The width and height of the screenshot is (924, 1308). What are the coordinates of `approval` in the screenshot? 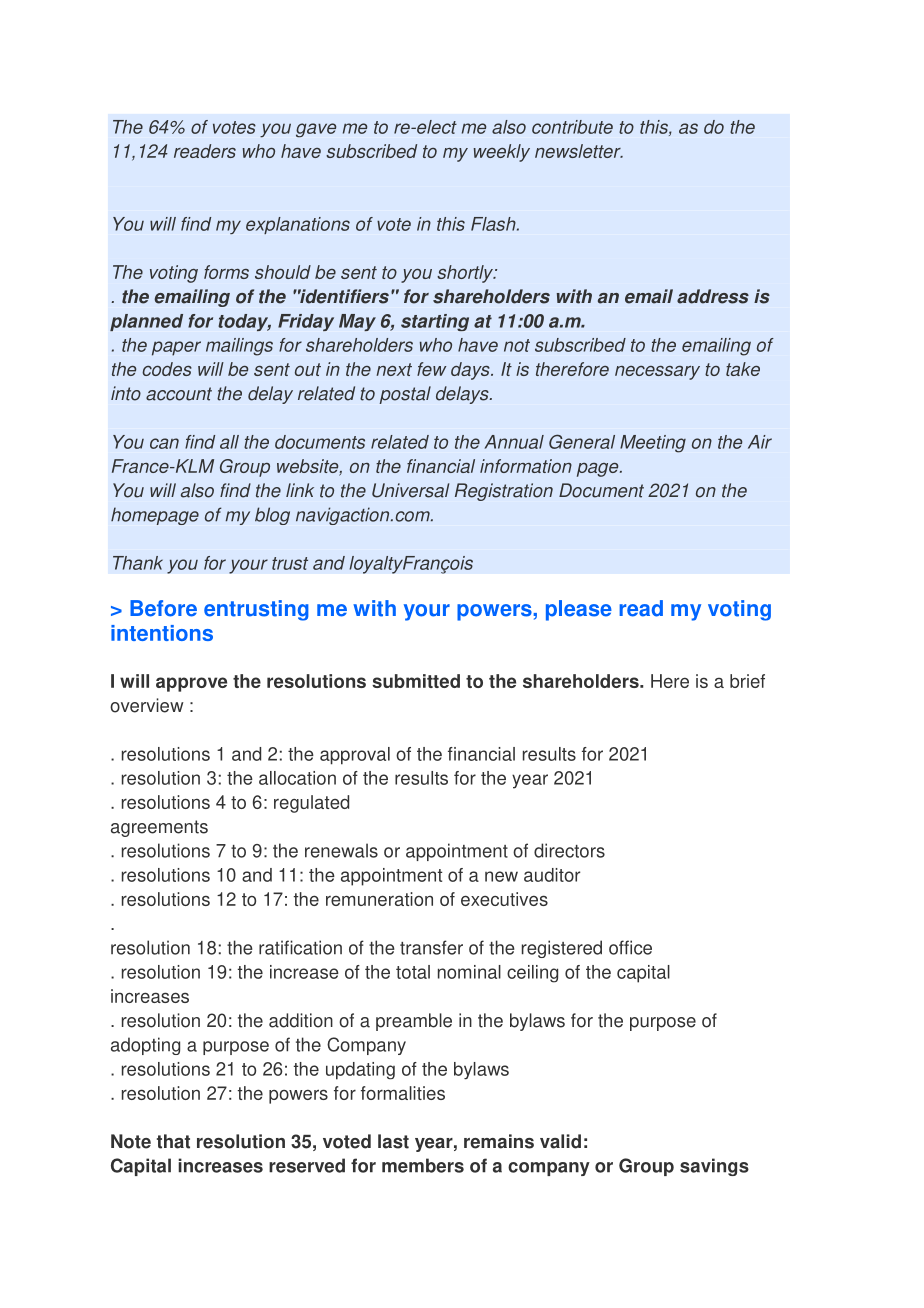 It's located at (355, 756).
